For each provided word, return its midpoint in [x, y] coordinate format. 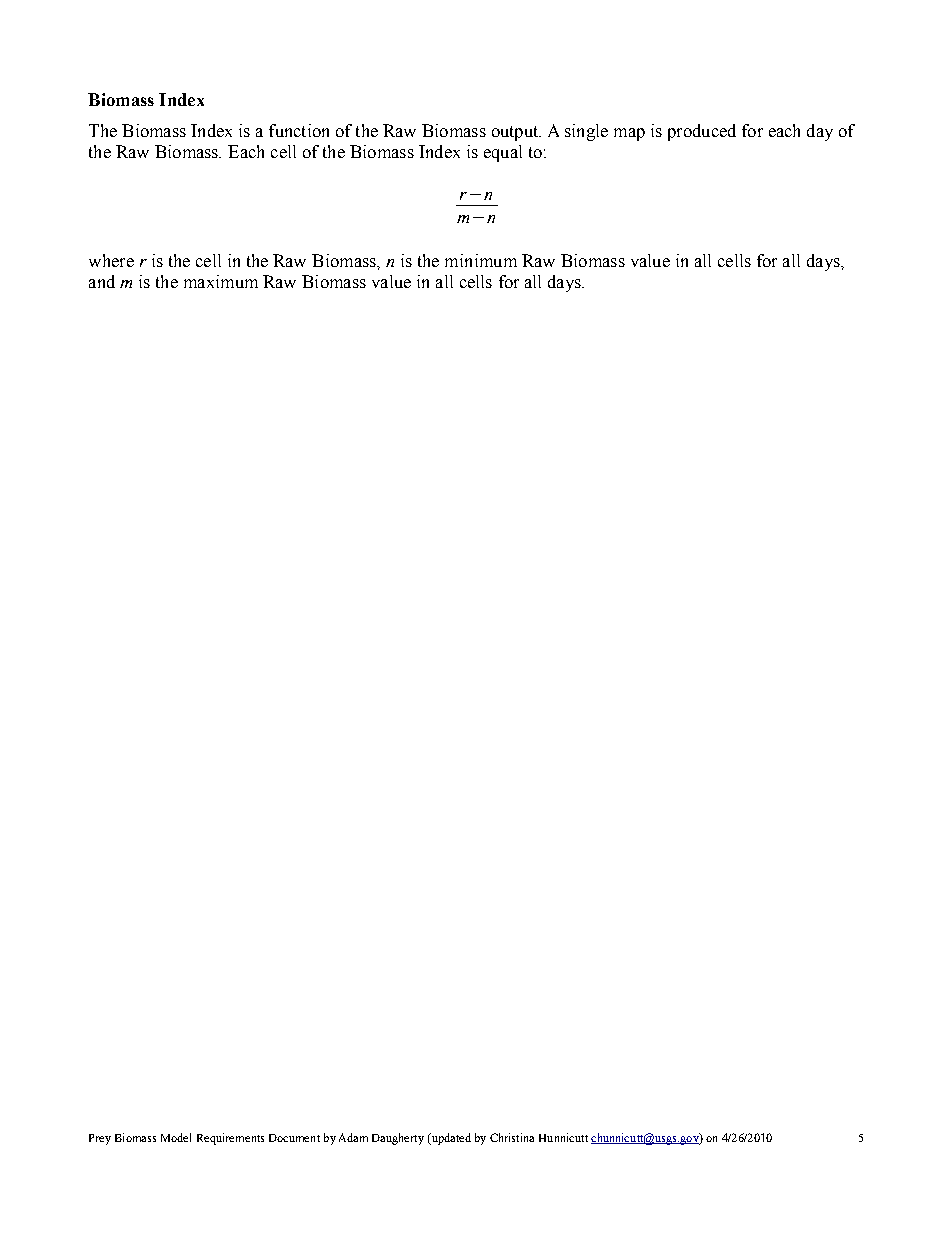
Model [176, 1137]
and [102, 281]
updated [450, 1139]
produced [702, 132]
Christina [512, 1137]
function [299, 130]
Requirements [230, 1139]
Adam [353, 1137]
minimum [481, 260]
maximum [221, 281]
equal [503, 153]
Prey [100, 1139]
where [111, 260]
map [629, 134]
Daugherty [398, 1139]
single [586, 132]
